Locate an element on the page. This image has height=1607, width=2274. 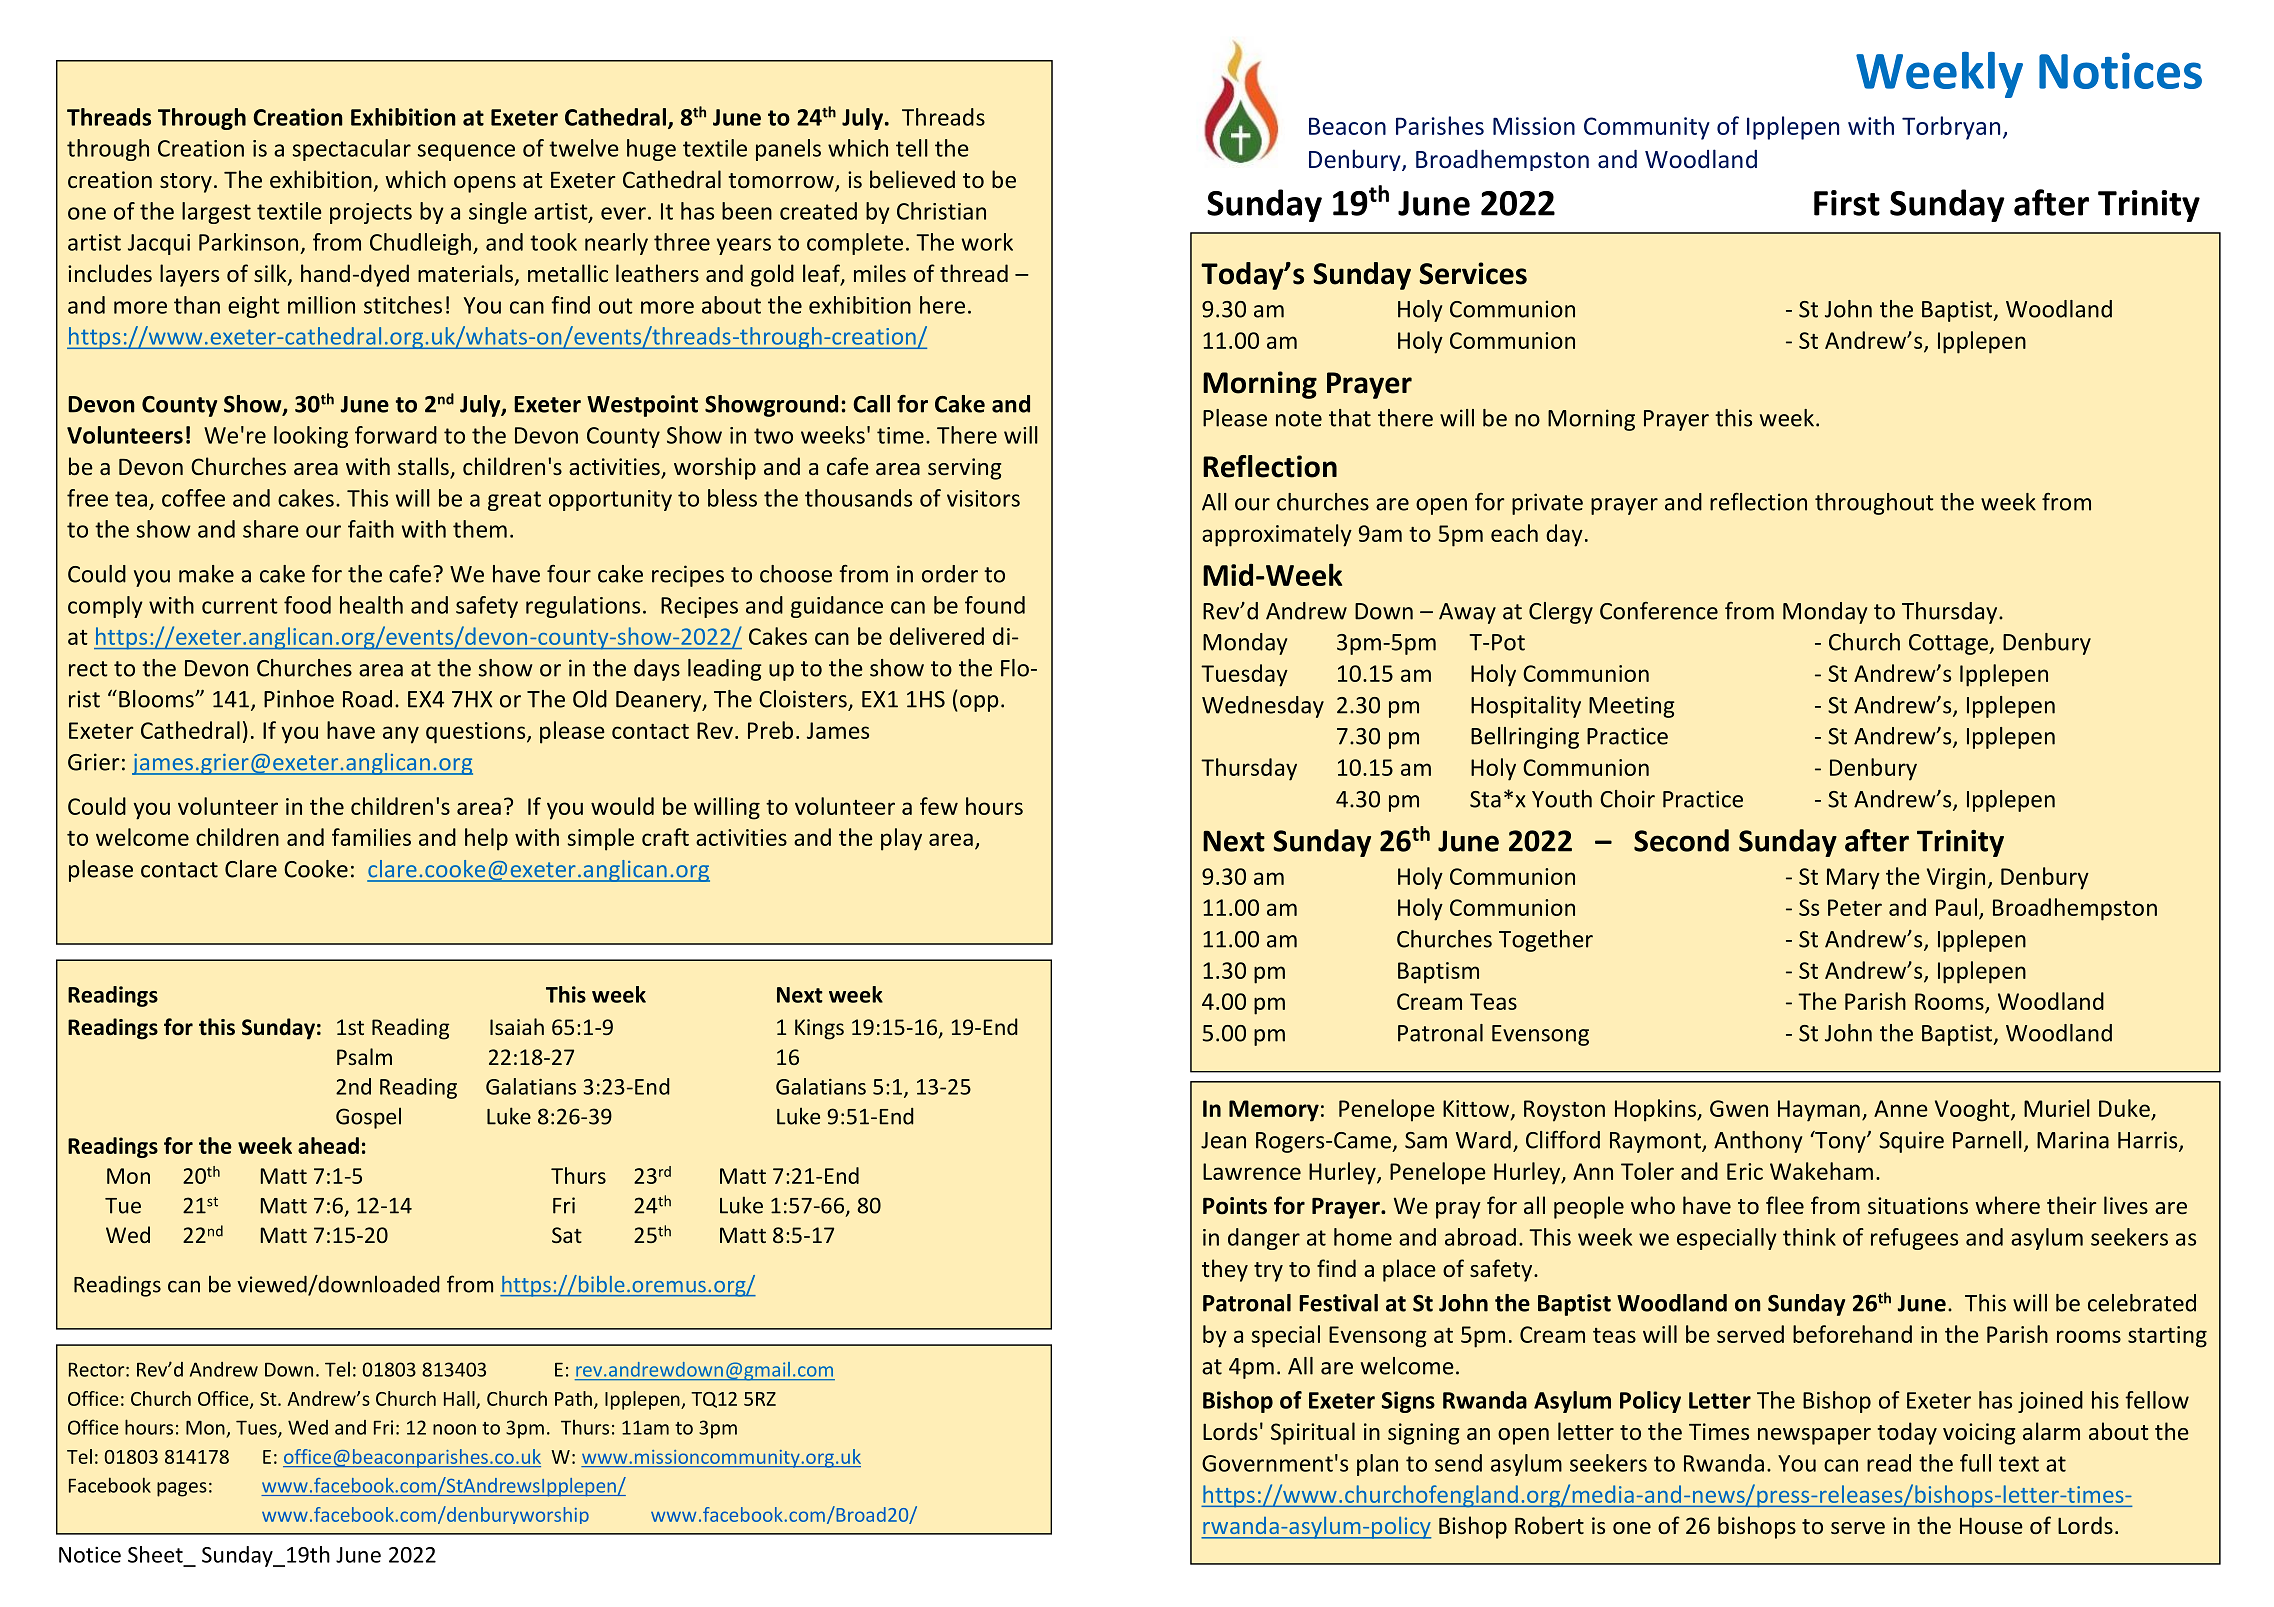
families is located at coordinates (371, 837).
